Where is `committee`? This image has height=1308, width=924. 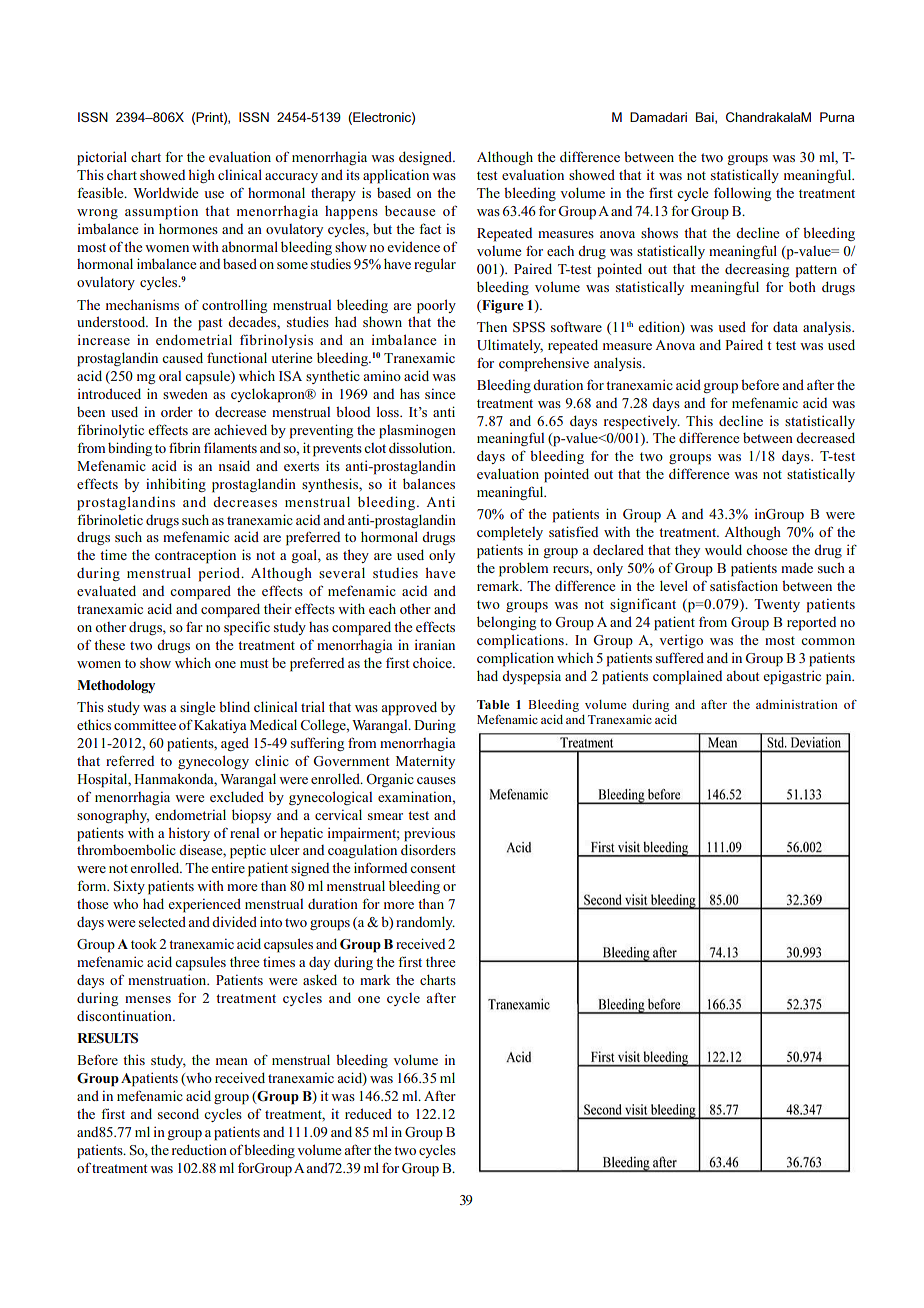
committee is located at coordinates (145, 725).
